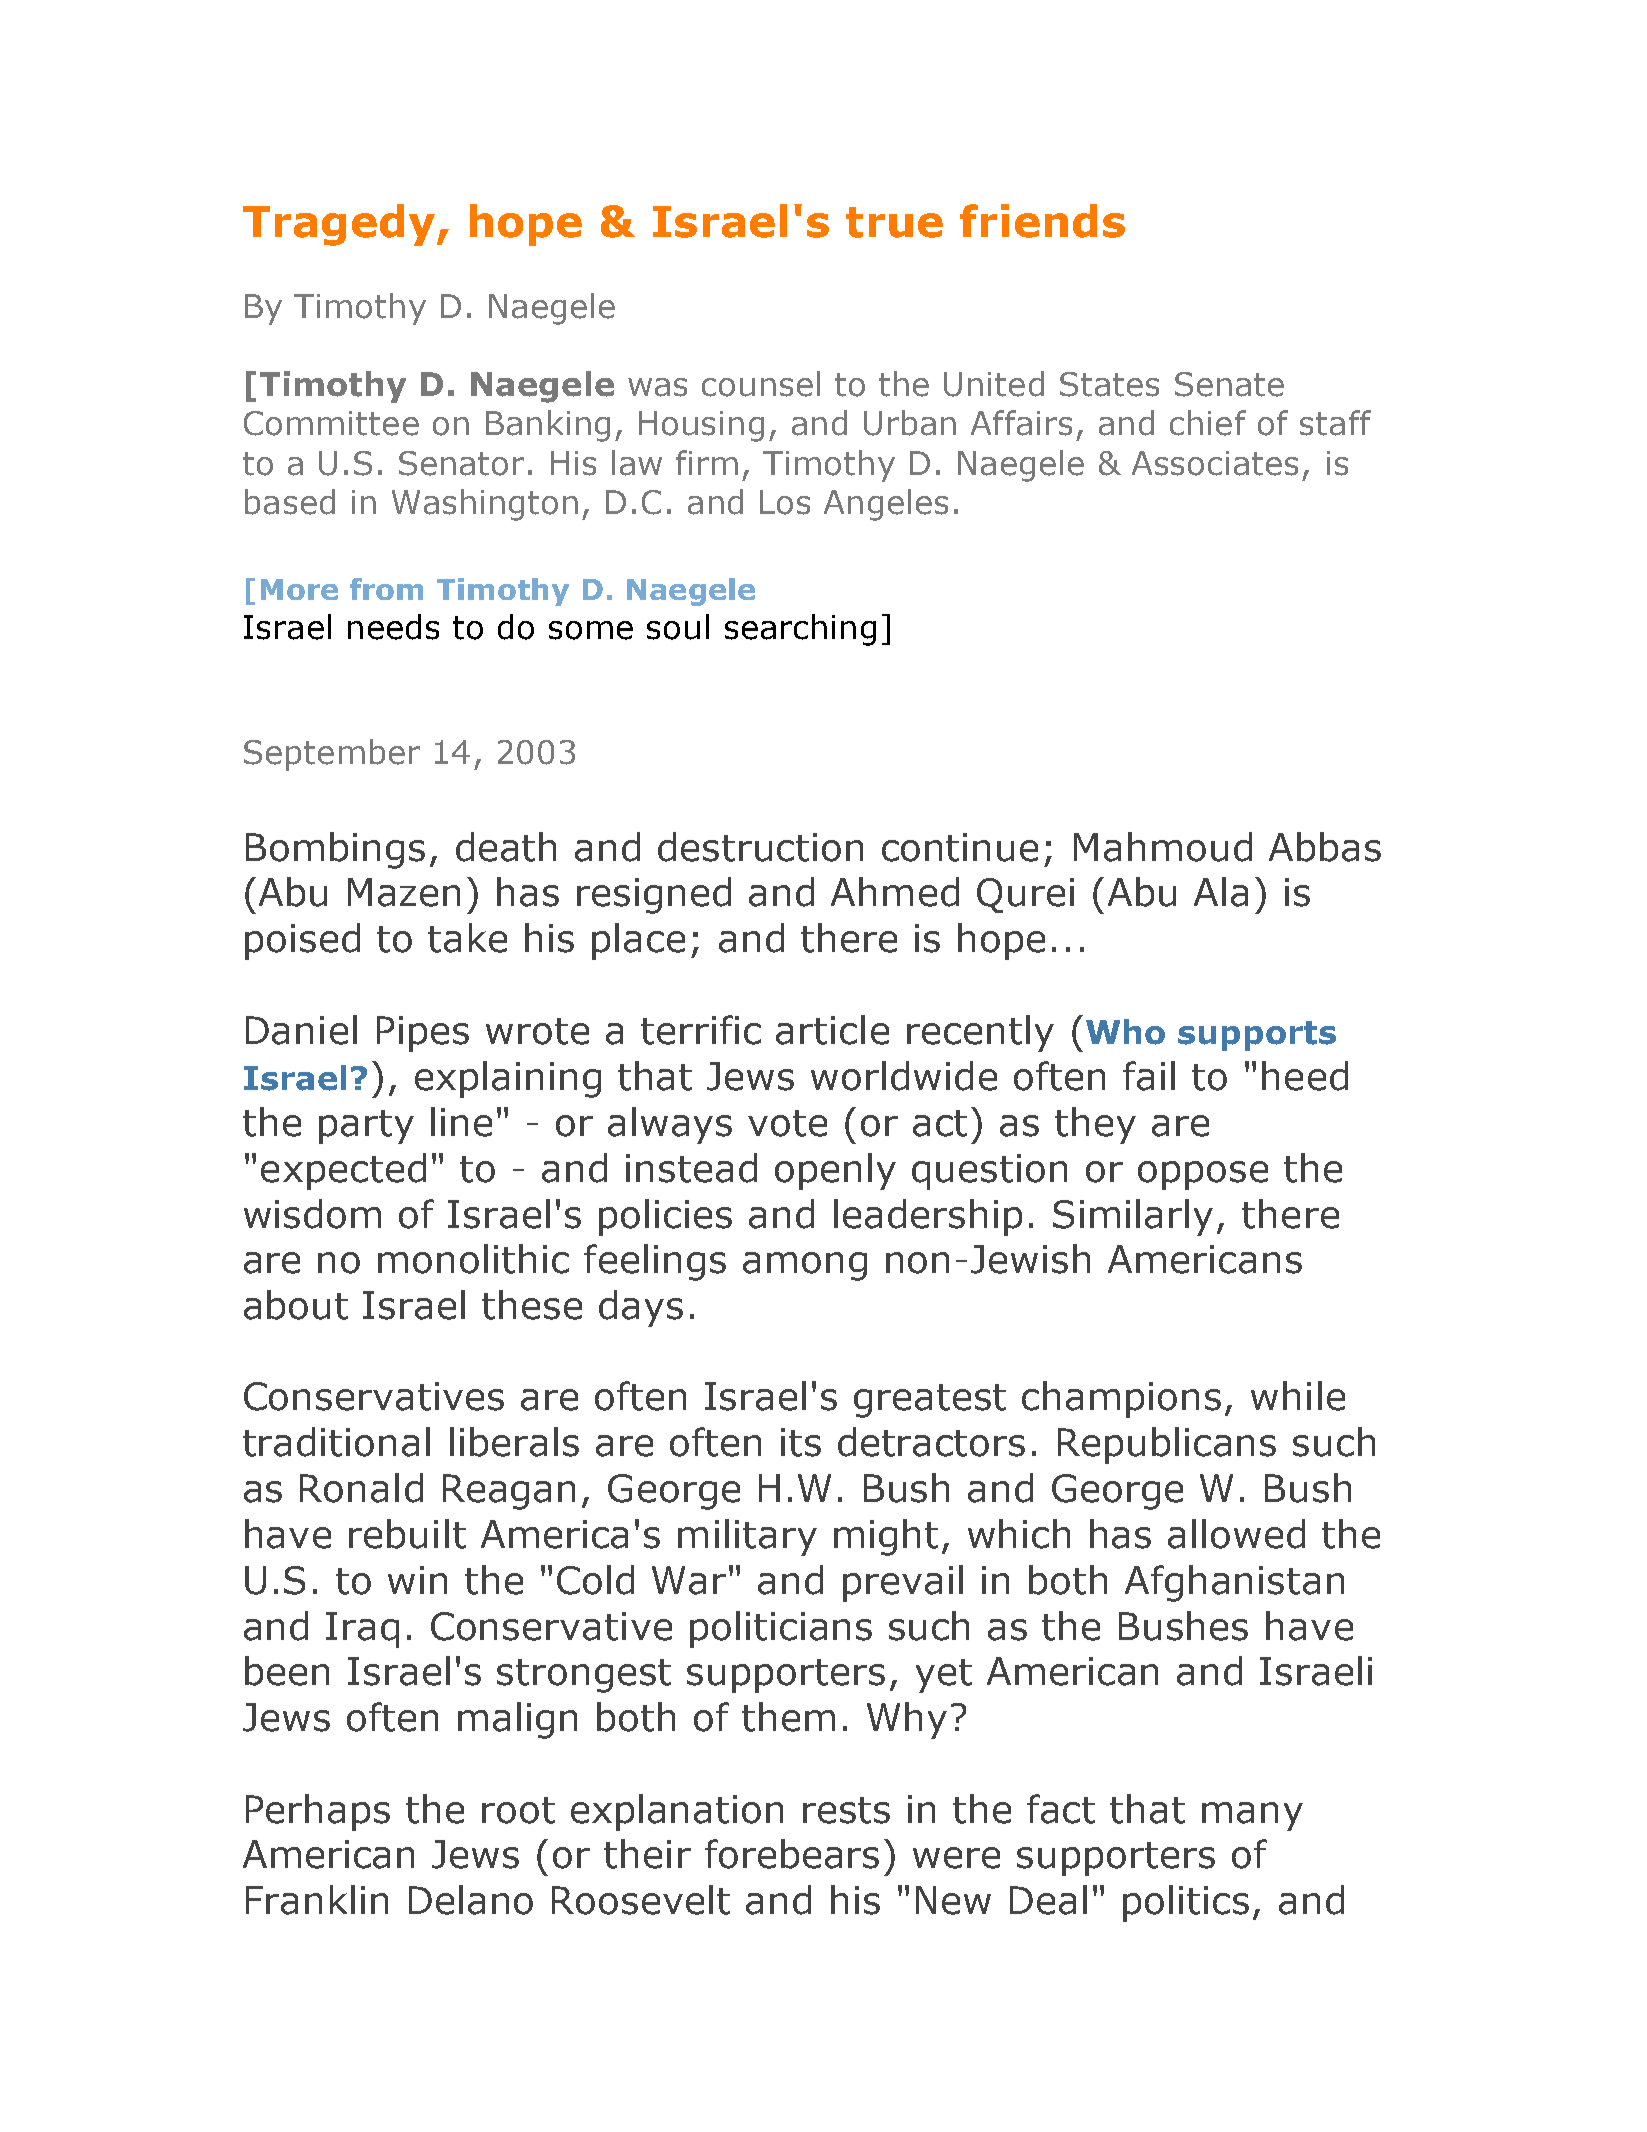 This screenshot has height=2132, width=1647. I want to click on searching, so click(800, 630).
